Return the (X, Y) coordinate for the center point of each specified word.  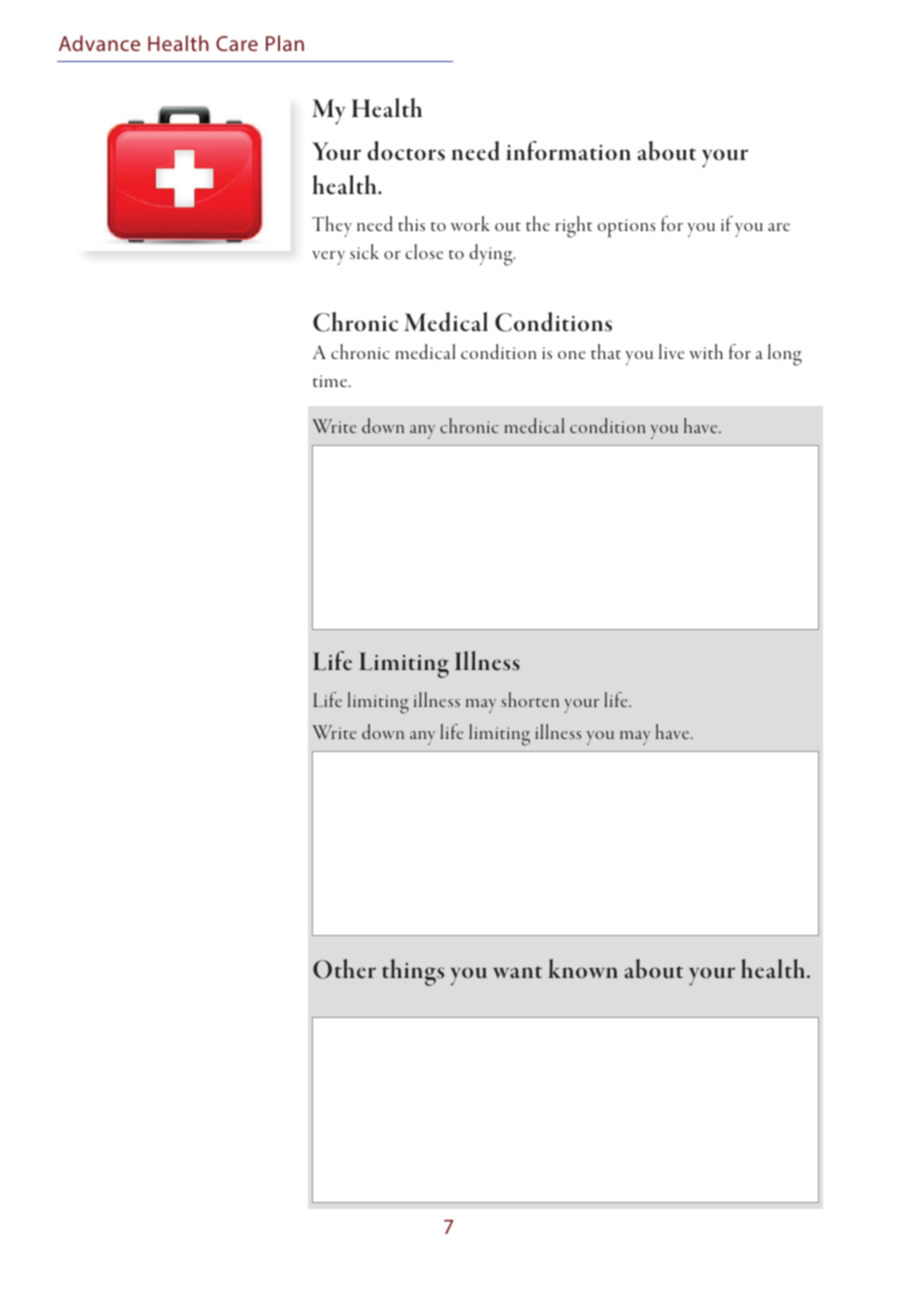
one (571, 355)
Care (237, 43)
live (671, 351)
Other (344, 969)
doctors (406, 151)
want (517, 972)
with (706, 351)
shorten (530, 699)
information (568, 151)
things (413, 972)
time (331, 381)
